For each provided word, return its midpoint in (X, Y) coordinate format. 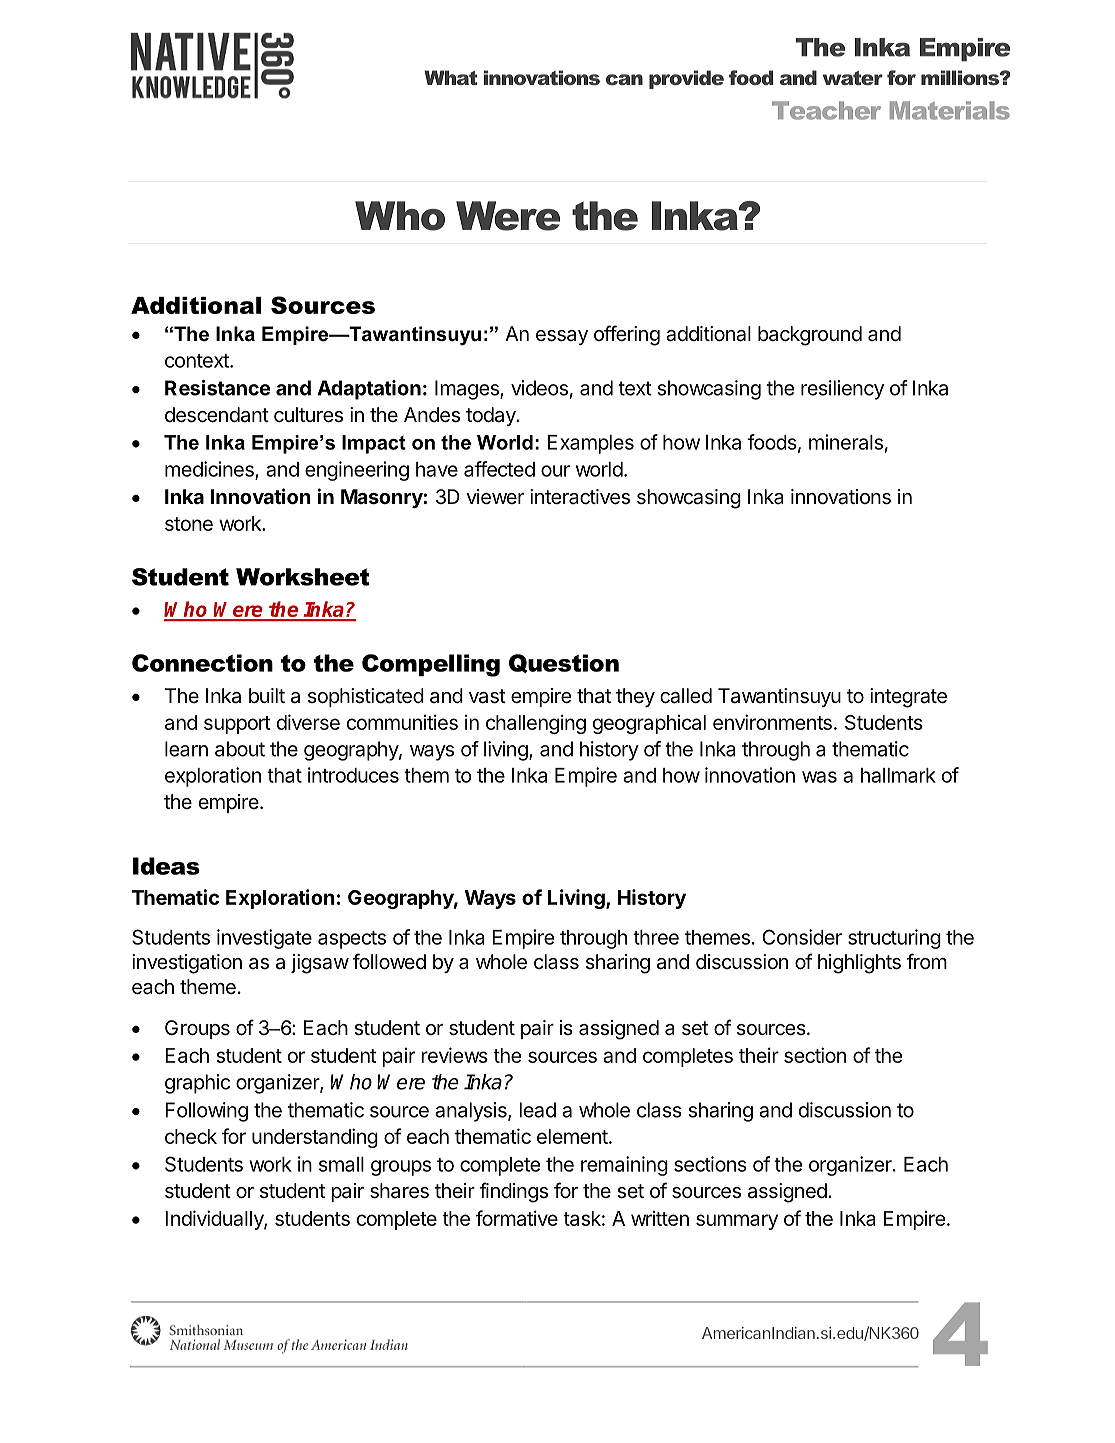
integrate (908, 698)
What (450, 77)
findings (513, 1192)
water (853, 78)
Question (564, 663)
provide (686, 79)
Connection (202, 663)
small (341, 1164)
